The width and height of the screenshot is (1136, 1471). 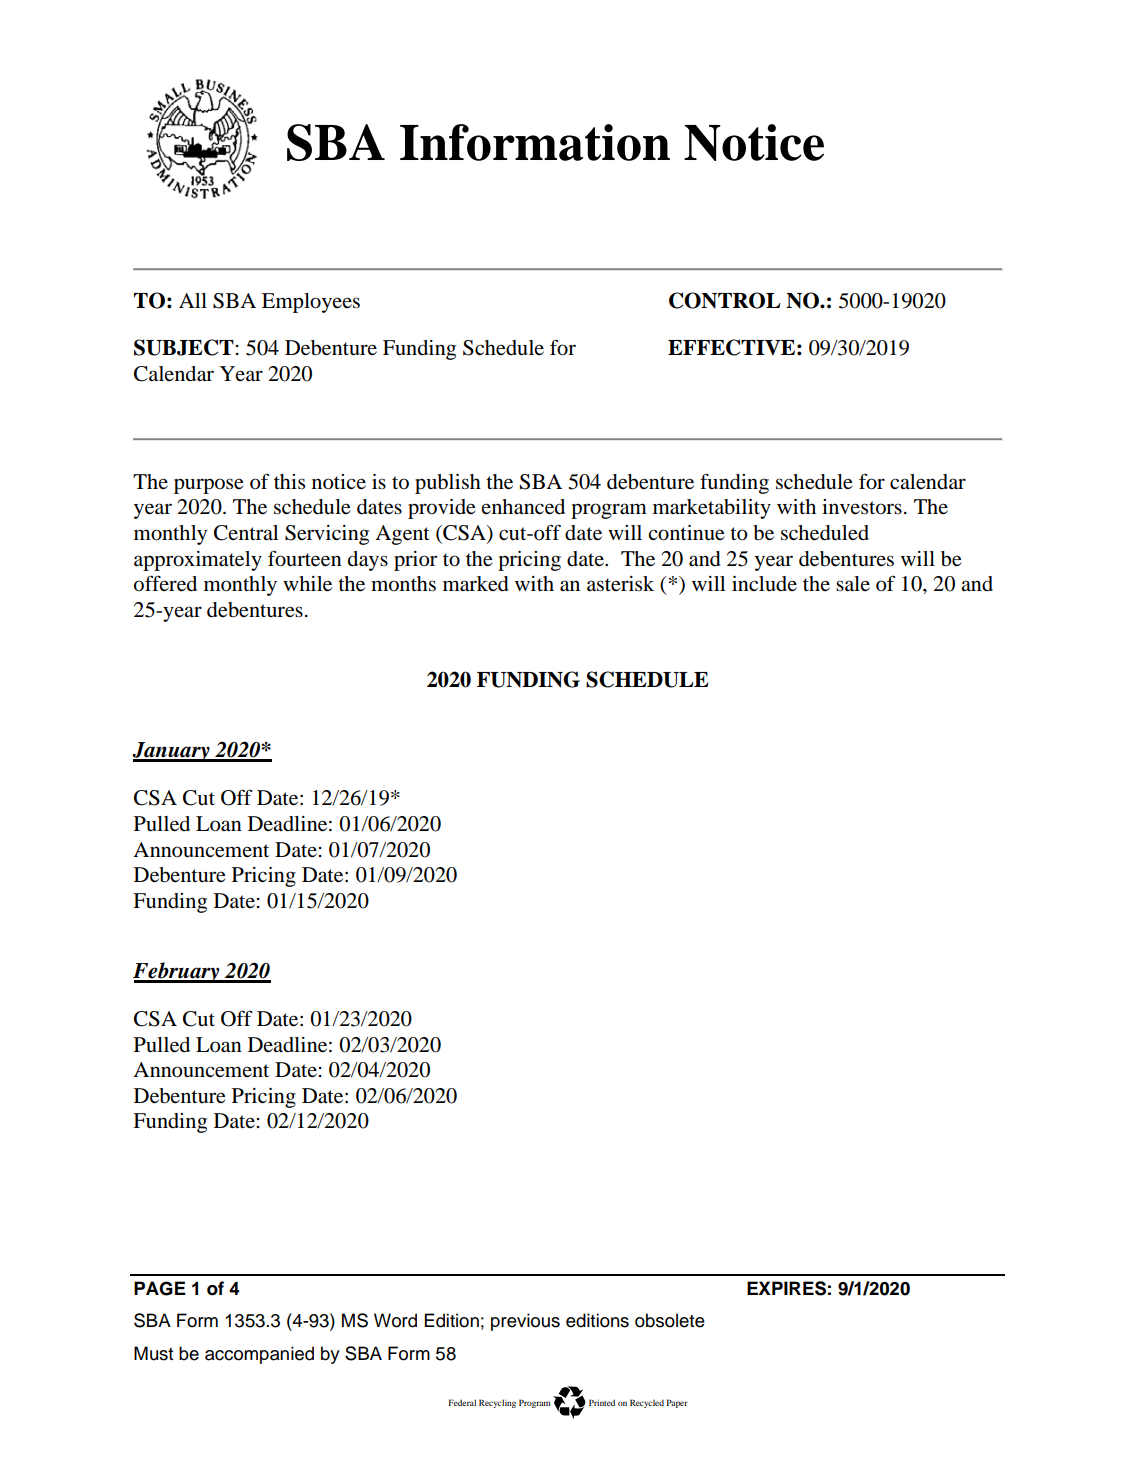 What do you see at coordinates (259, 1355) in the screenshot?
I see `accompanied` at bounding box center [259, 1355].
